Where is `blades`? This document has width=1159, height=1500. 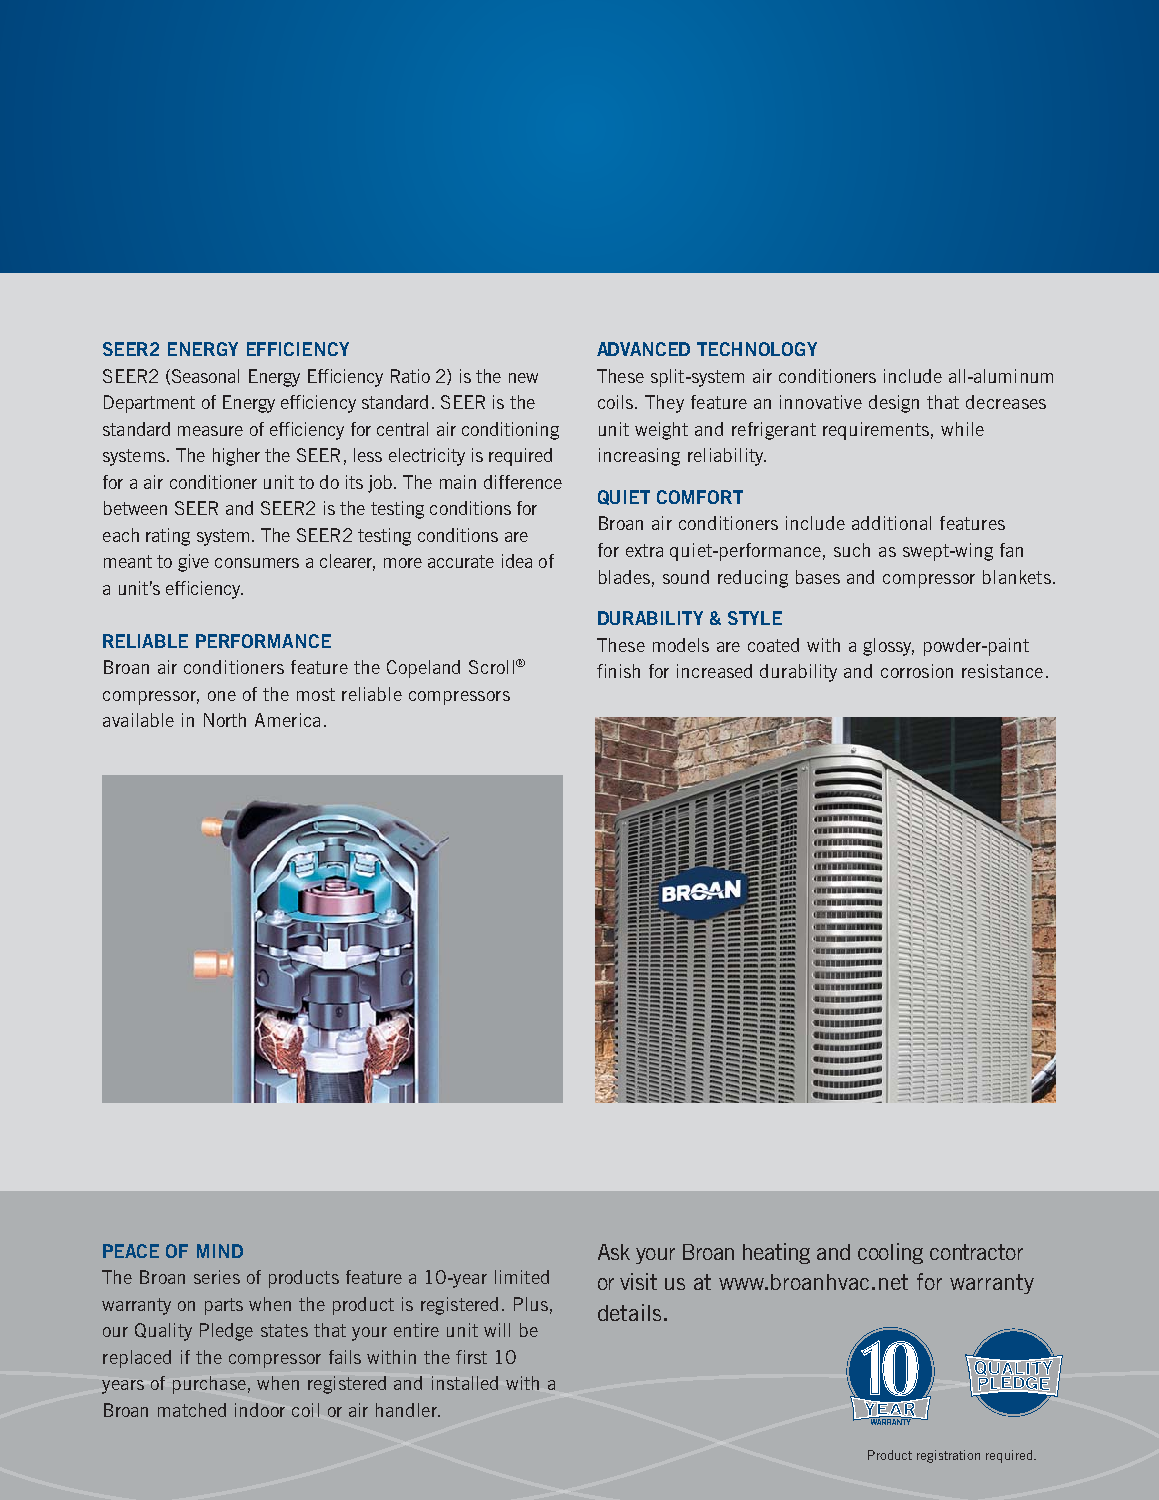 blades is located at coordinates (624, 577).
